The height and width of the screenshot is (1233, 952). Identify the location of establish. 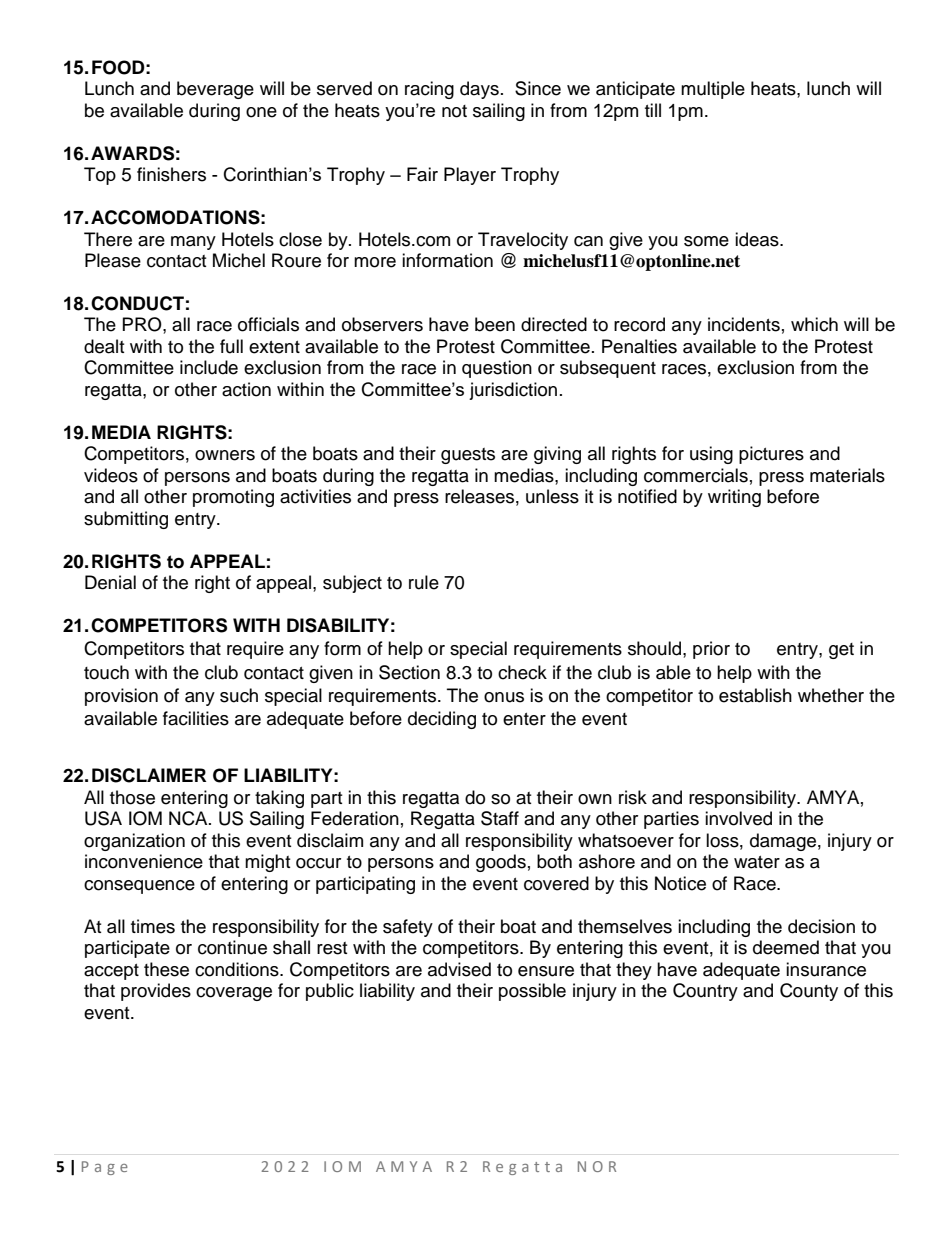
(755, 695).
